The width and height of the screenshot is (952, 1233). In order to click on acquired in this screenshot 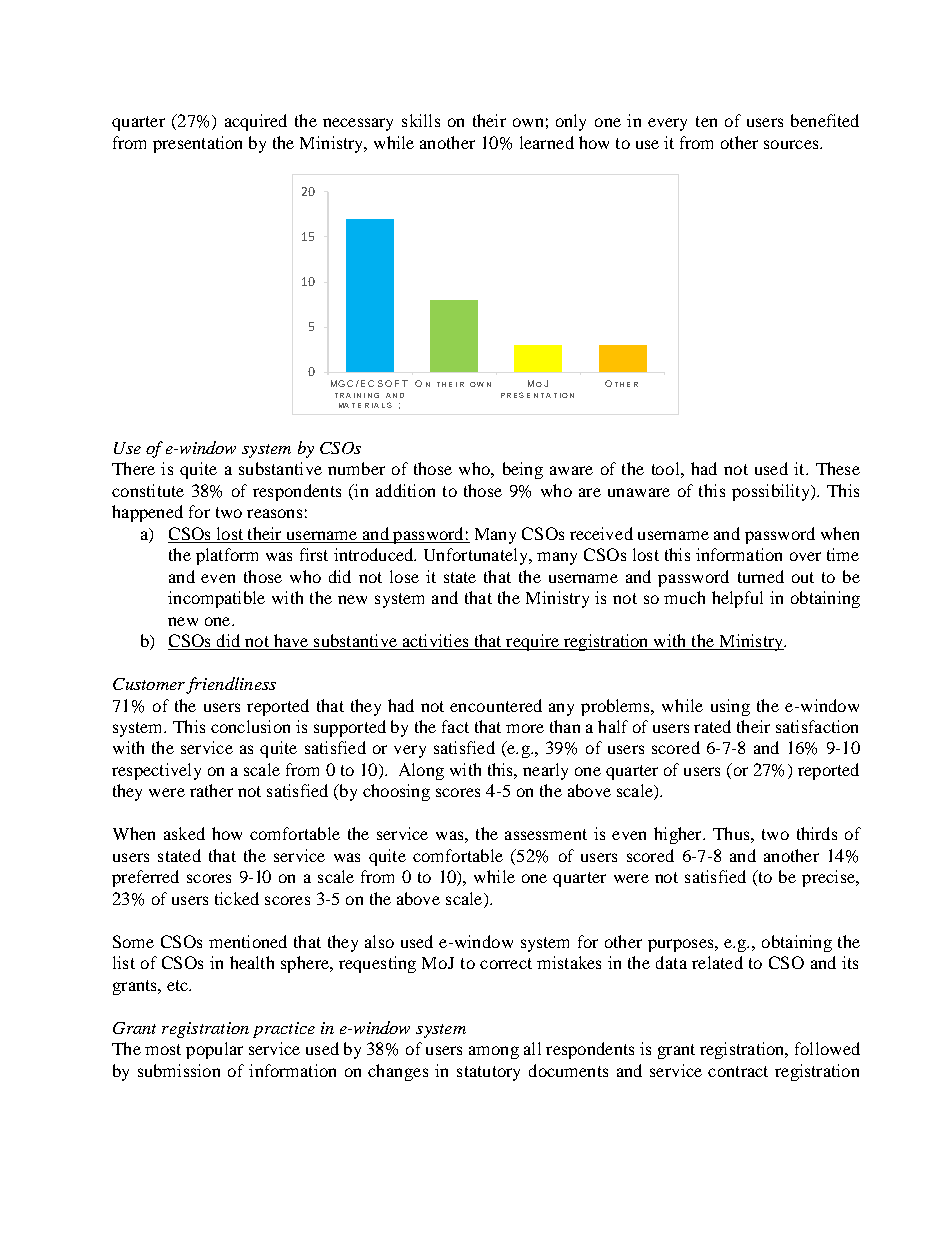, I will do `click(256, 122)`.
